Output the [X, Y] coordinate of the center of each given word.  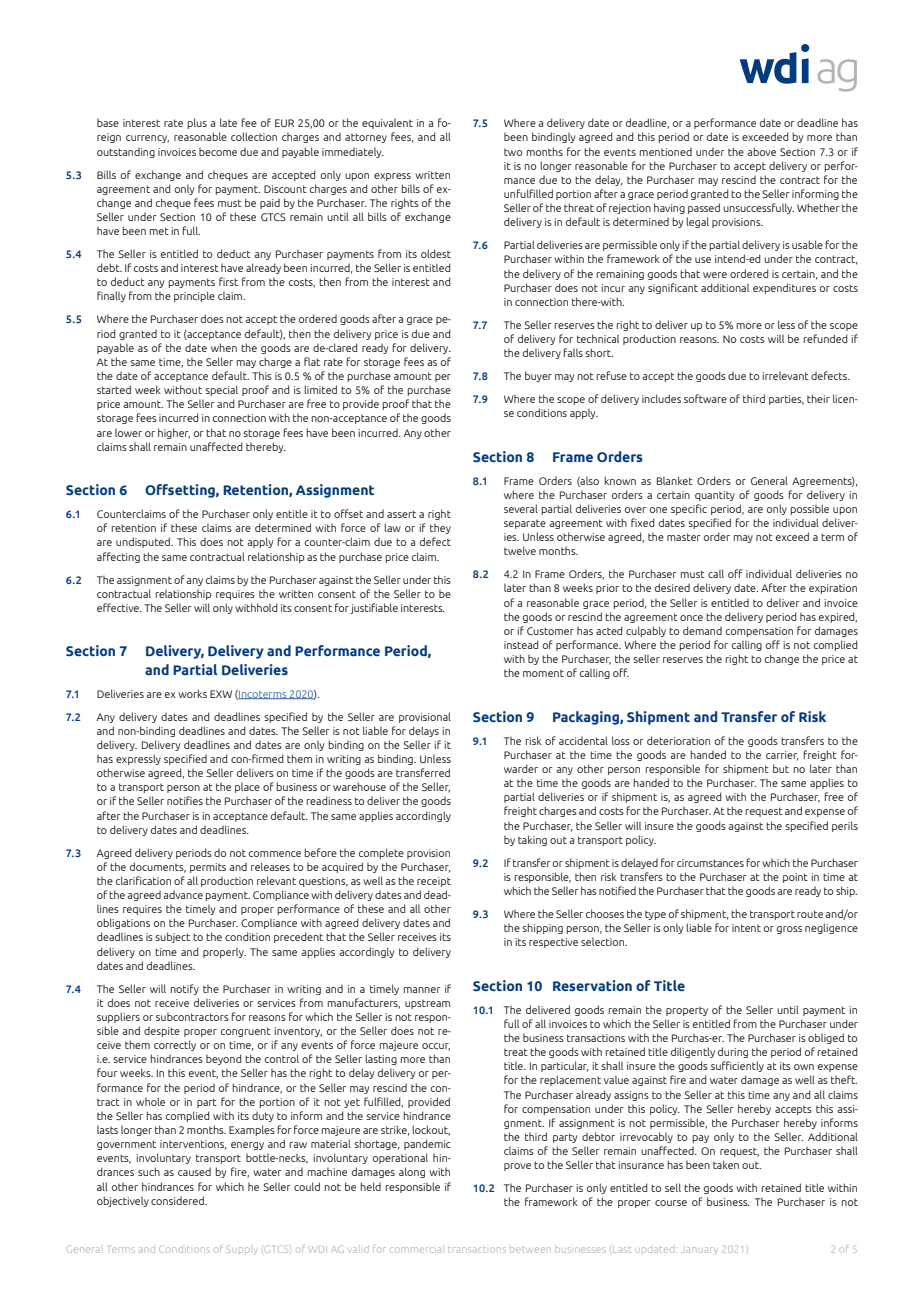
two [513, 152]
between [530, 1250]
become [218, 152]
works [192, 693]
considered [178, 1200]
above [761, 151]
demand [702, 630]
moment [543, 673]
